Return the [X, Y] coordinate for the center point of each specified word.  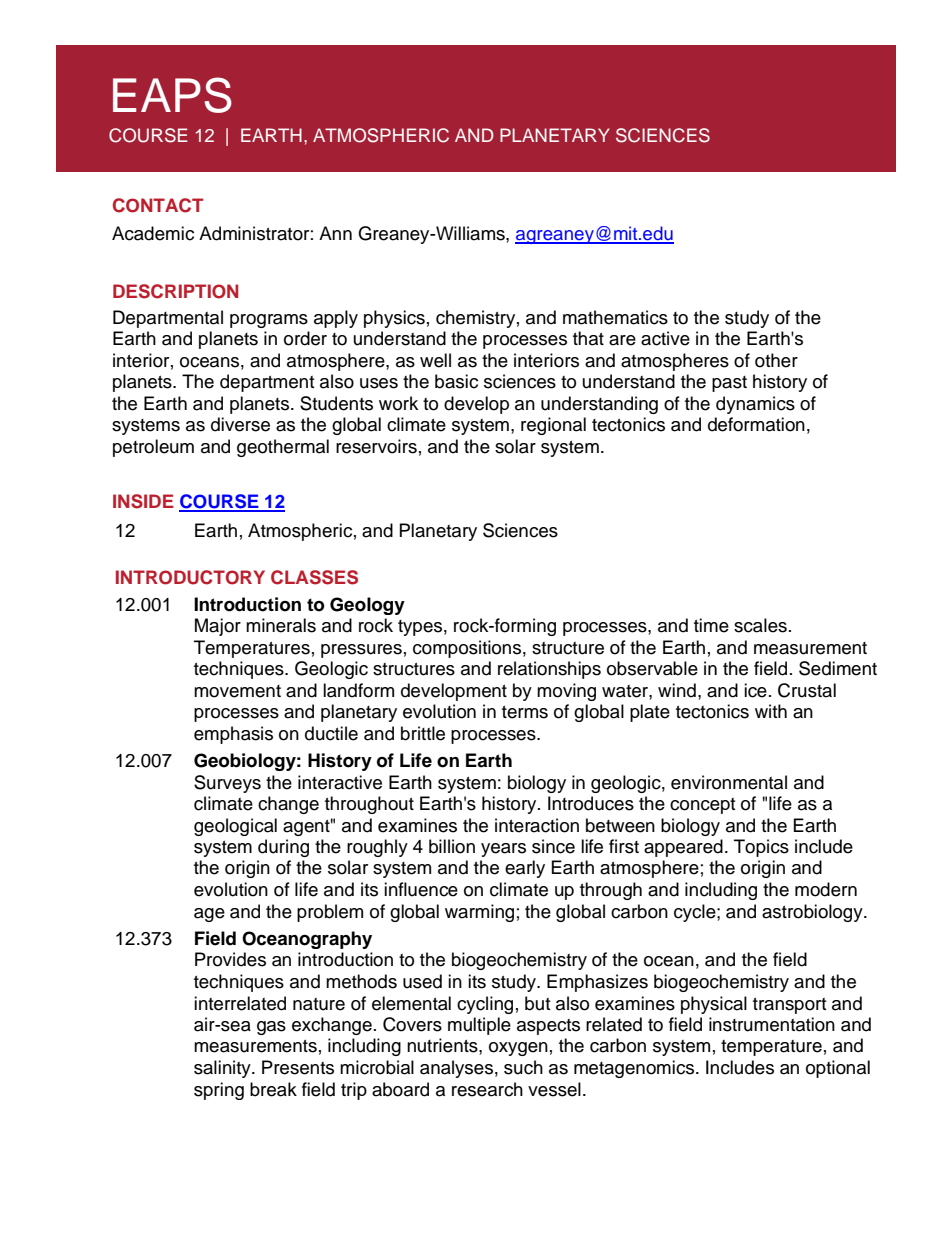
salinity [223, 1069]
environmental [729, 782]
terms [525, 712]
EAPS [172, 95]
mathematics [615, 317]
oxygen [518, 1049]
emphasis [233, 735]
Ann [335, 233]
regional [553, 426]
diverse [240, 424]
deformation [756, 424]
